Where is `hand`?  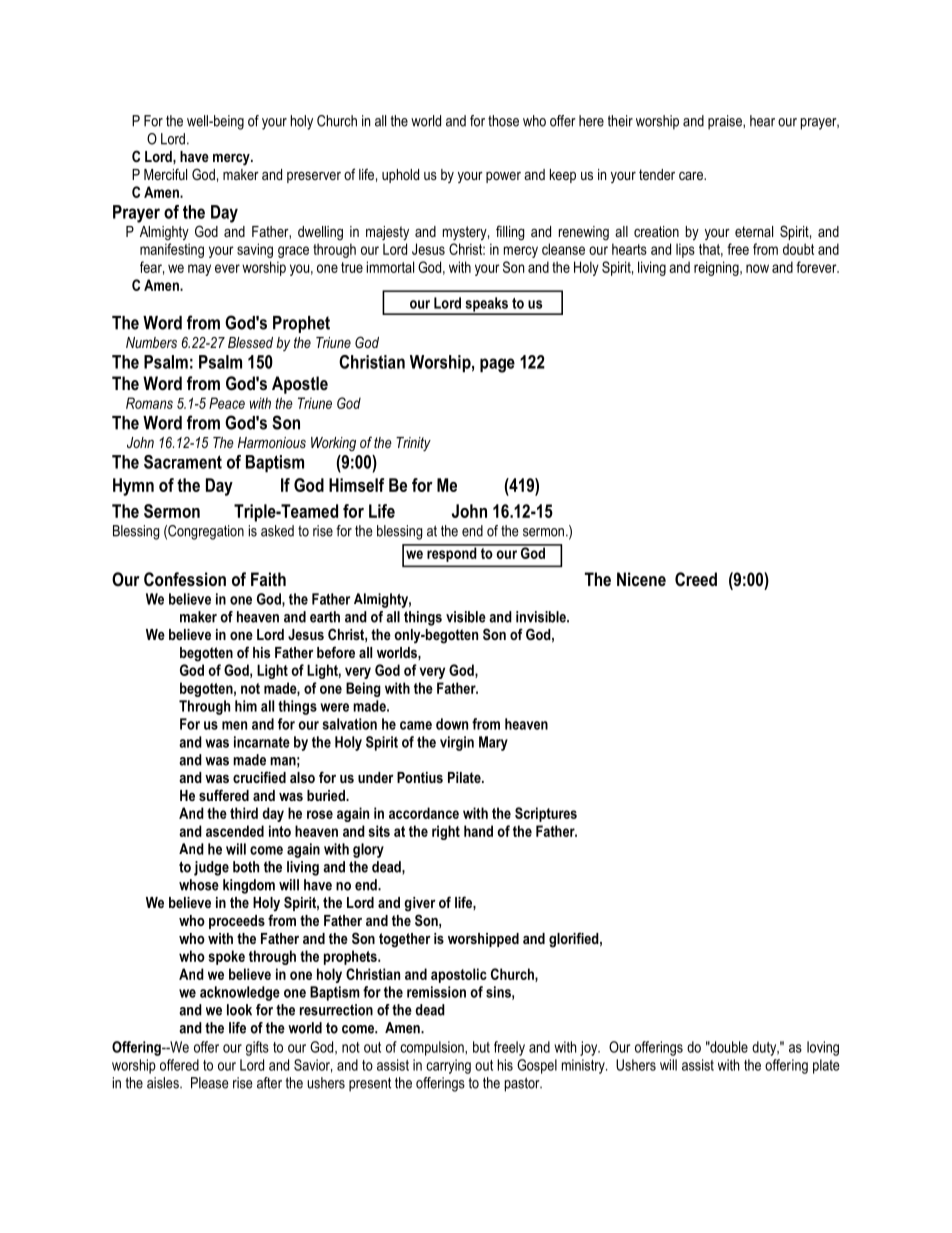 hand is located at coordinates (478, 831).
